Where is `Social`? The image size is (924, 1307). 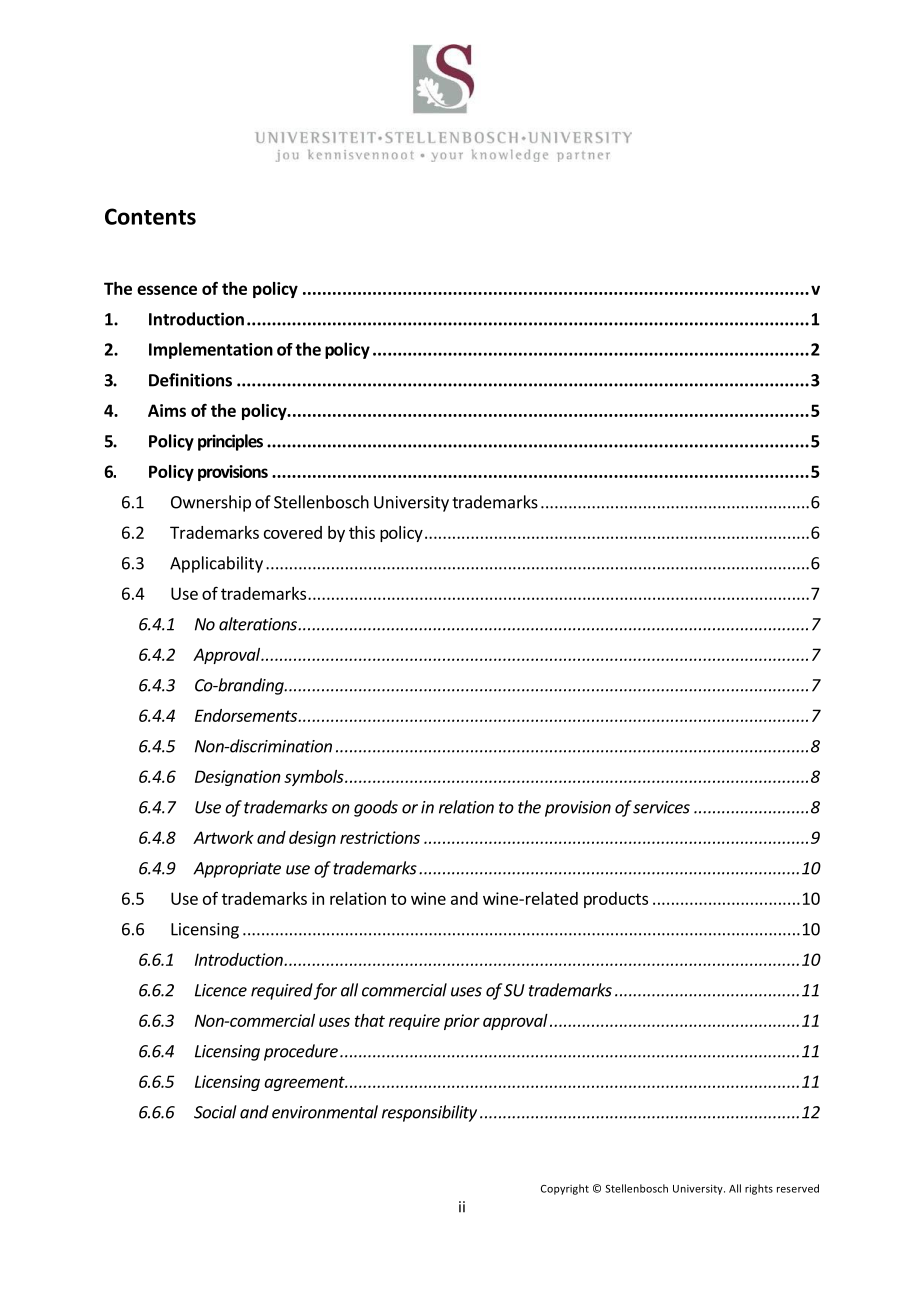
Social is located at coordinates (215, 1112).
